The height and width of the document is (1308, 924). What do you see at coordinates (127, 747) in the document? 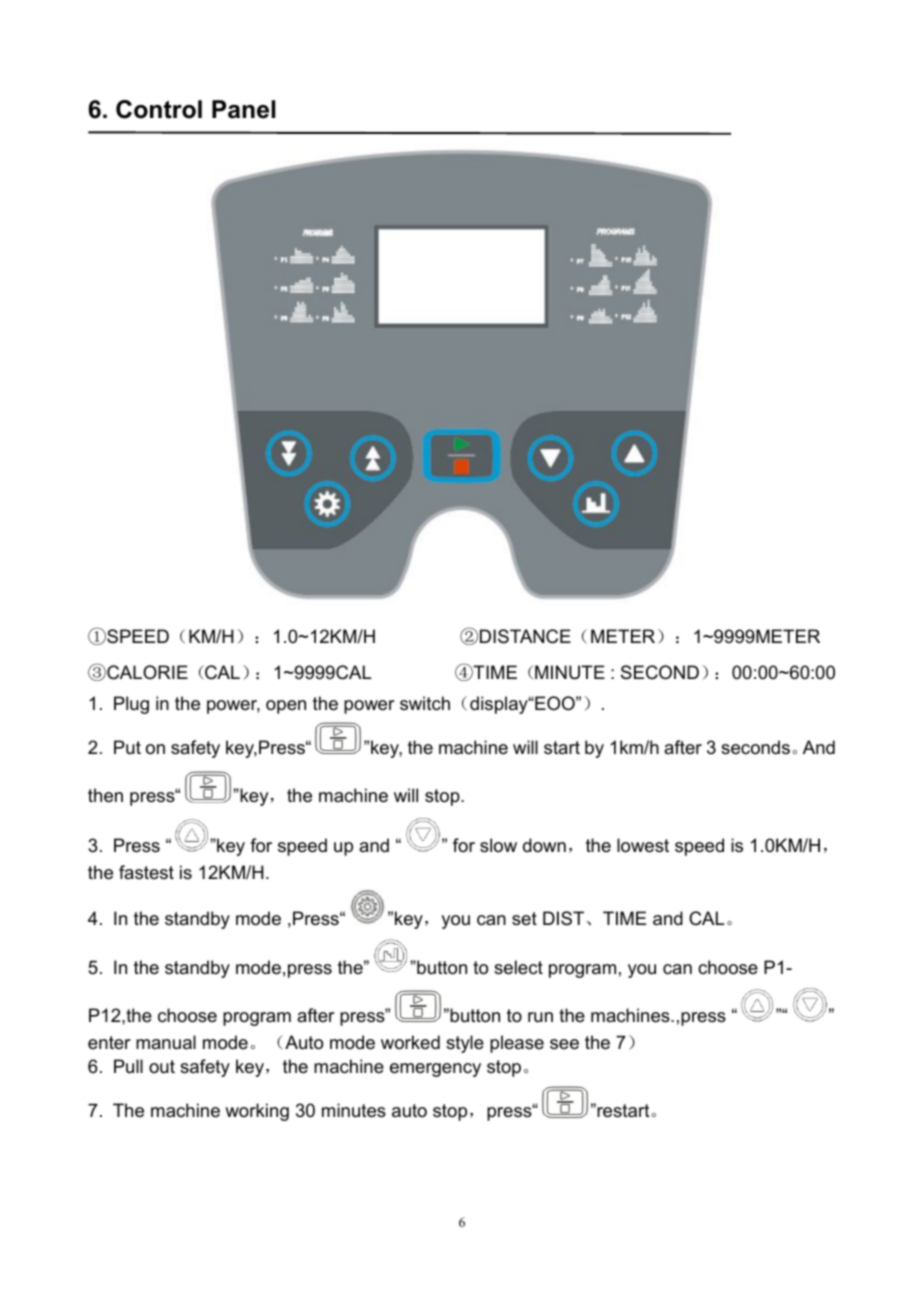
I see `Put` at bounding box center [127, 747].
